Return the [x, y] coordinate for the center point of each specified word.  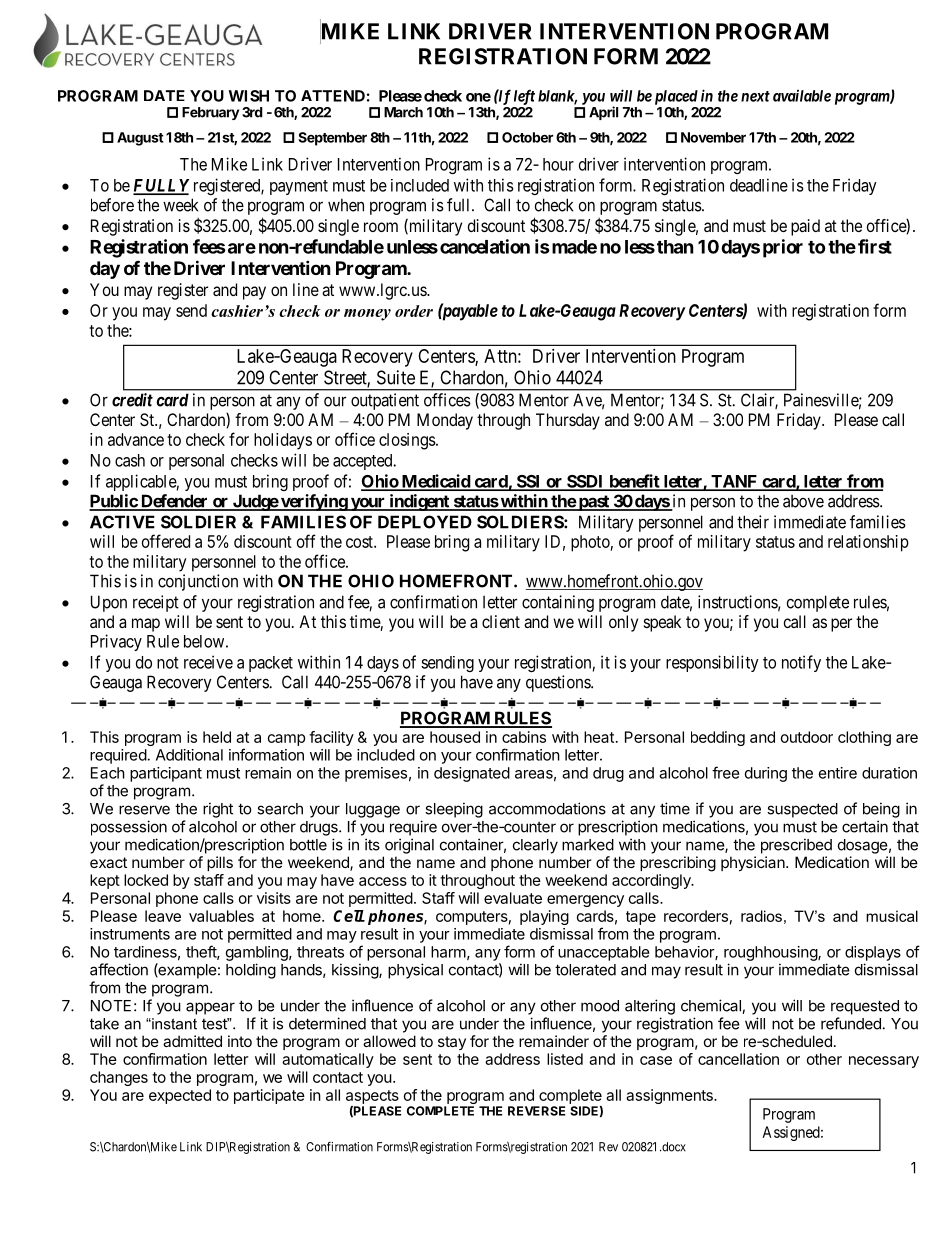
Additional [189, 755]
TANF [734, 482]
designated [472, 774]
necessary [884, 1062]
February [210, 113]
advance [136, 439]
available [802, 95]
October [528, 137]
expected [180, 1096]
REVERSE [536, 1111]
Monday [445, 421]
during [766, 774]
